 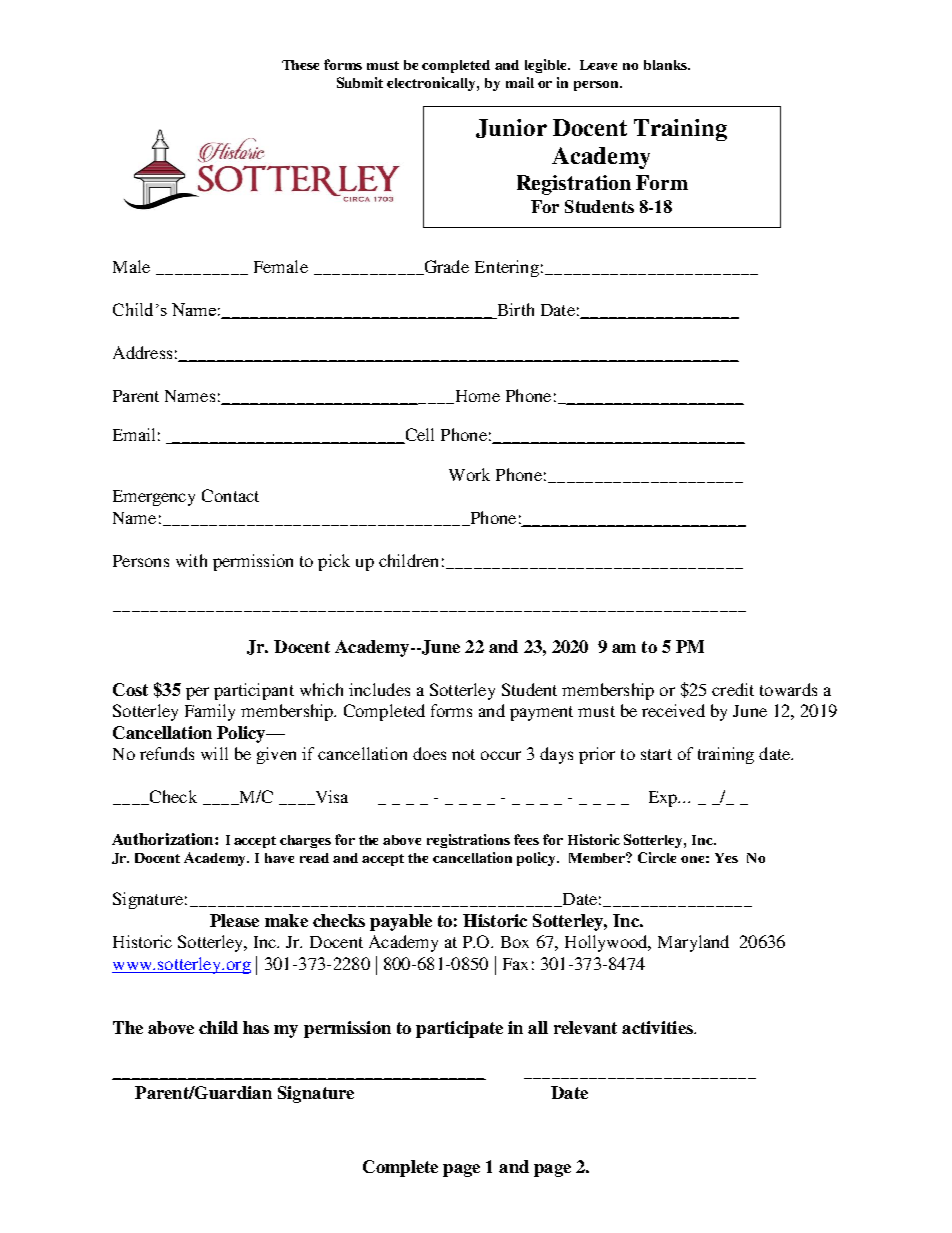 What do you see at coordinates (658, 1027) in the screenshot?
I see `activities` at bounding box center [658, 1027].
